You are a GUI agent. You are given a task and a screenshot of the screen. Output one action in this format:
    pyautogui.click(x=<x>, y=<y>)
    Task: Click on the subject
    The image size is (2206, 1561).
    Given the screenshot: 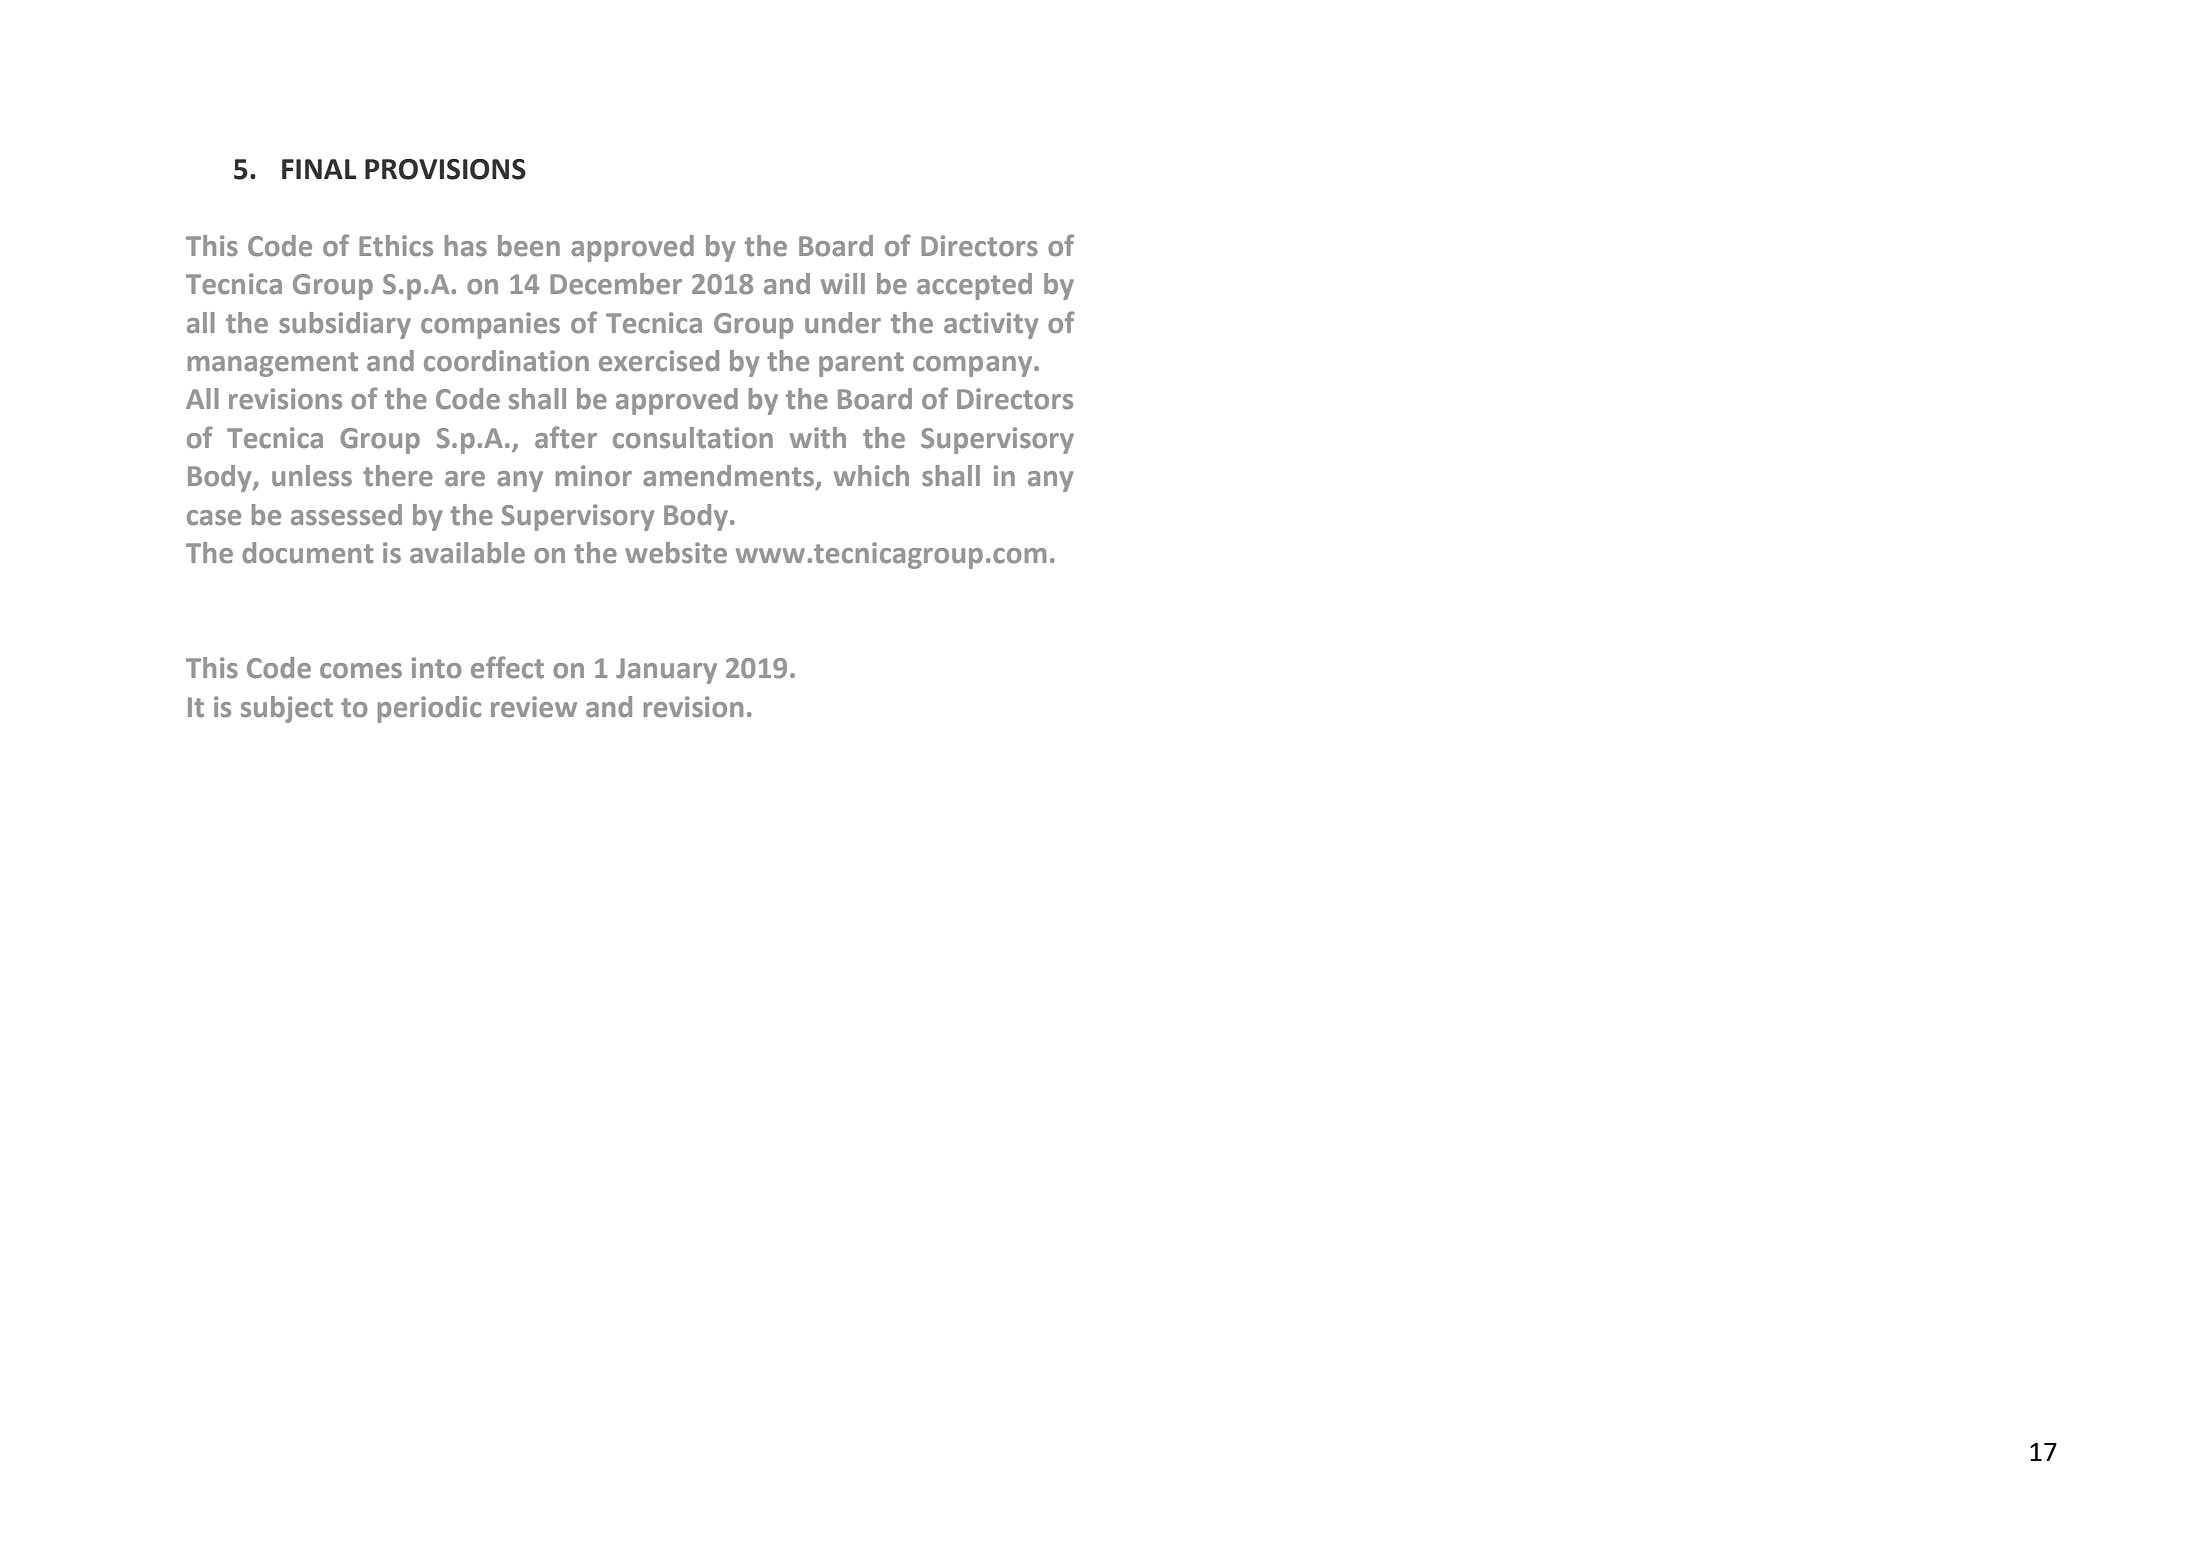 What is the action you would take?
    pyautogui.click(x=287, y=709)
